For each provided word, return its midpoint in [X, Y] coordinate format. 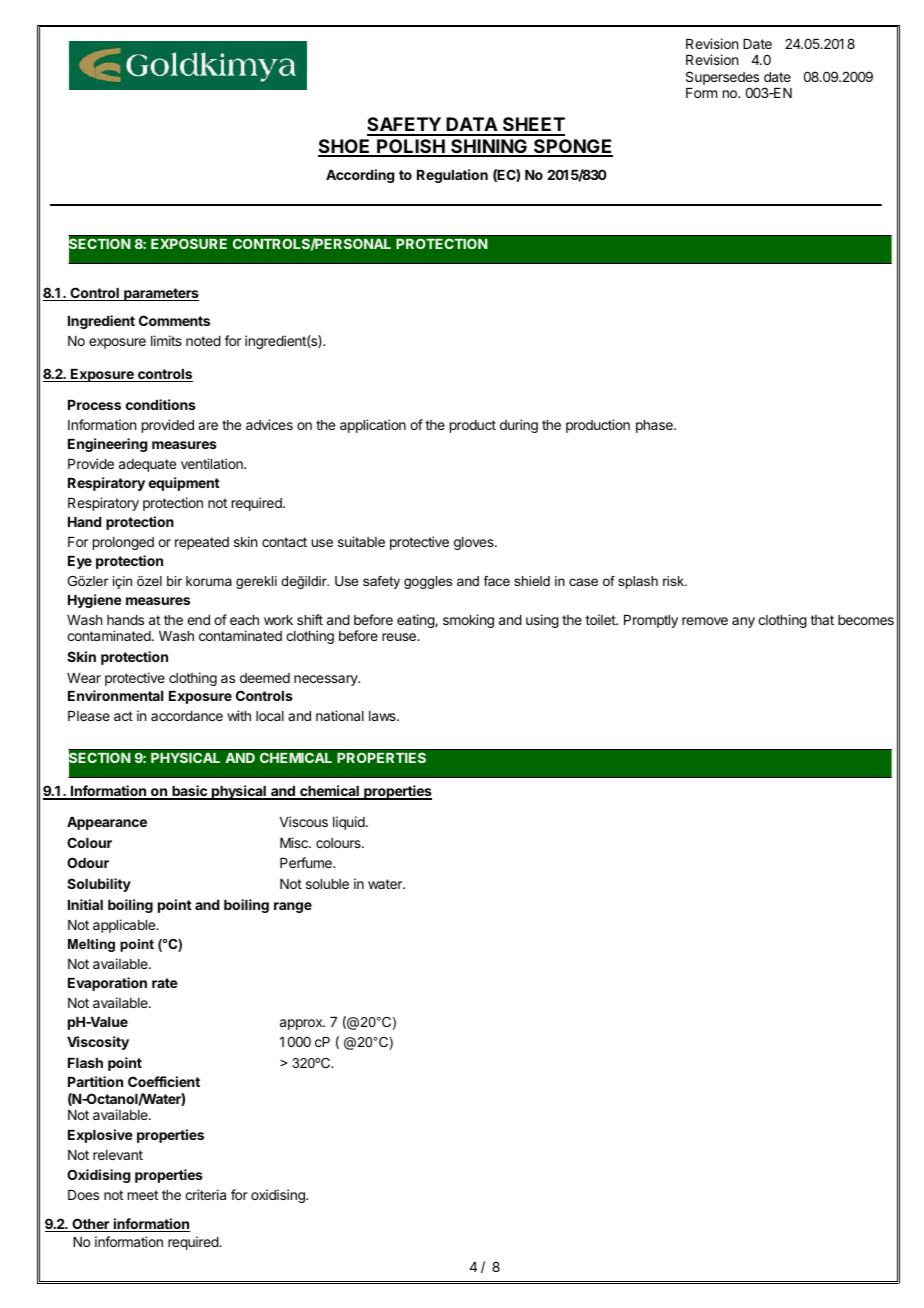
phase [655, 426]
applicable [125, 926]
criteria [205, 1194]
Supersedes [722, 78]
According [360, 176]
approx [302, 1024]
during [519, 426]
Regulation [452, 176]
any [743, 622]
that [822, 620]
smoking [468, 621]
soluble [327, 884]
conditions [161, 404]
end [198, 620]
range [293, 907]
